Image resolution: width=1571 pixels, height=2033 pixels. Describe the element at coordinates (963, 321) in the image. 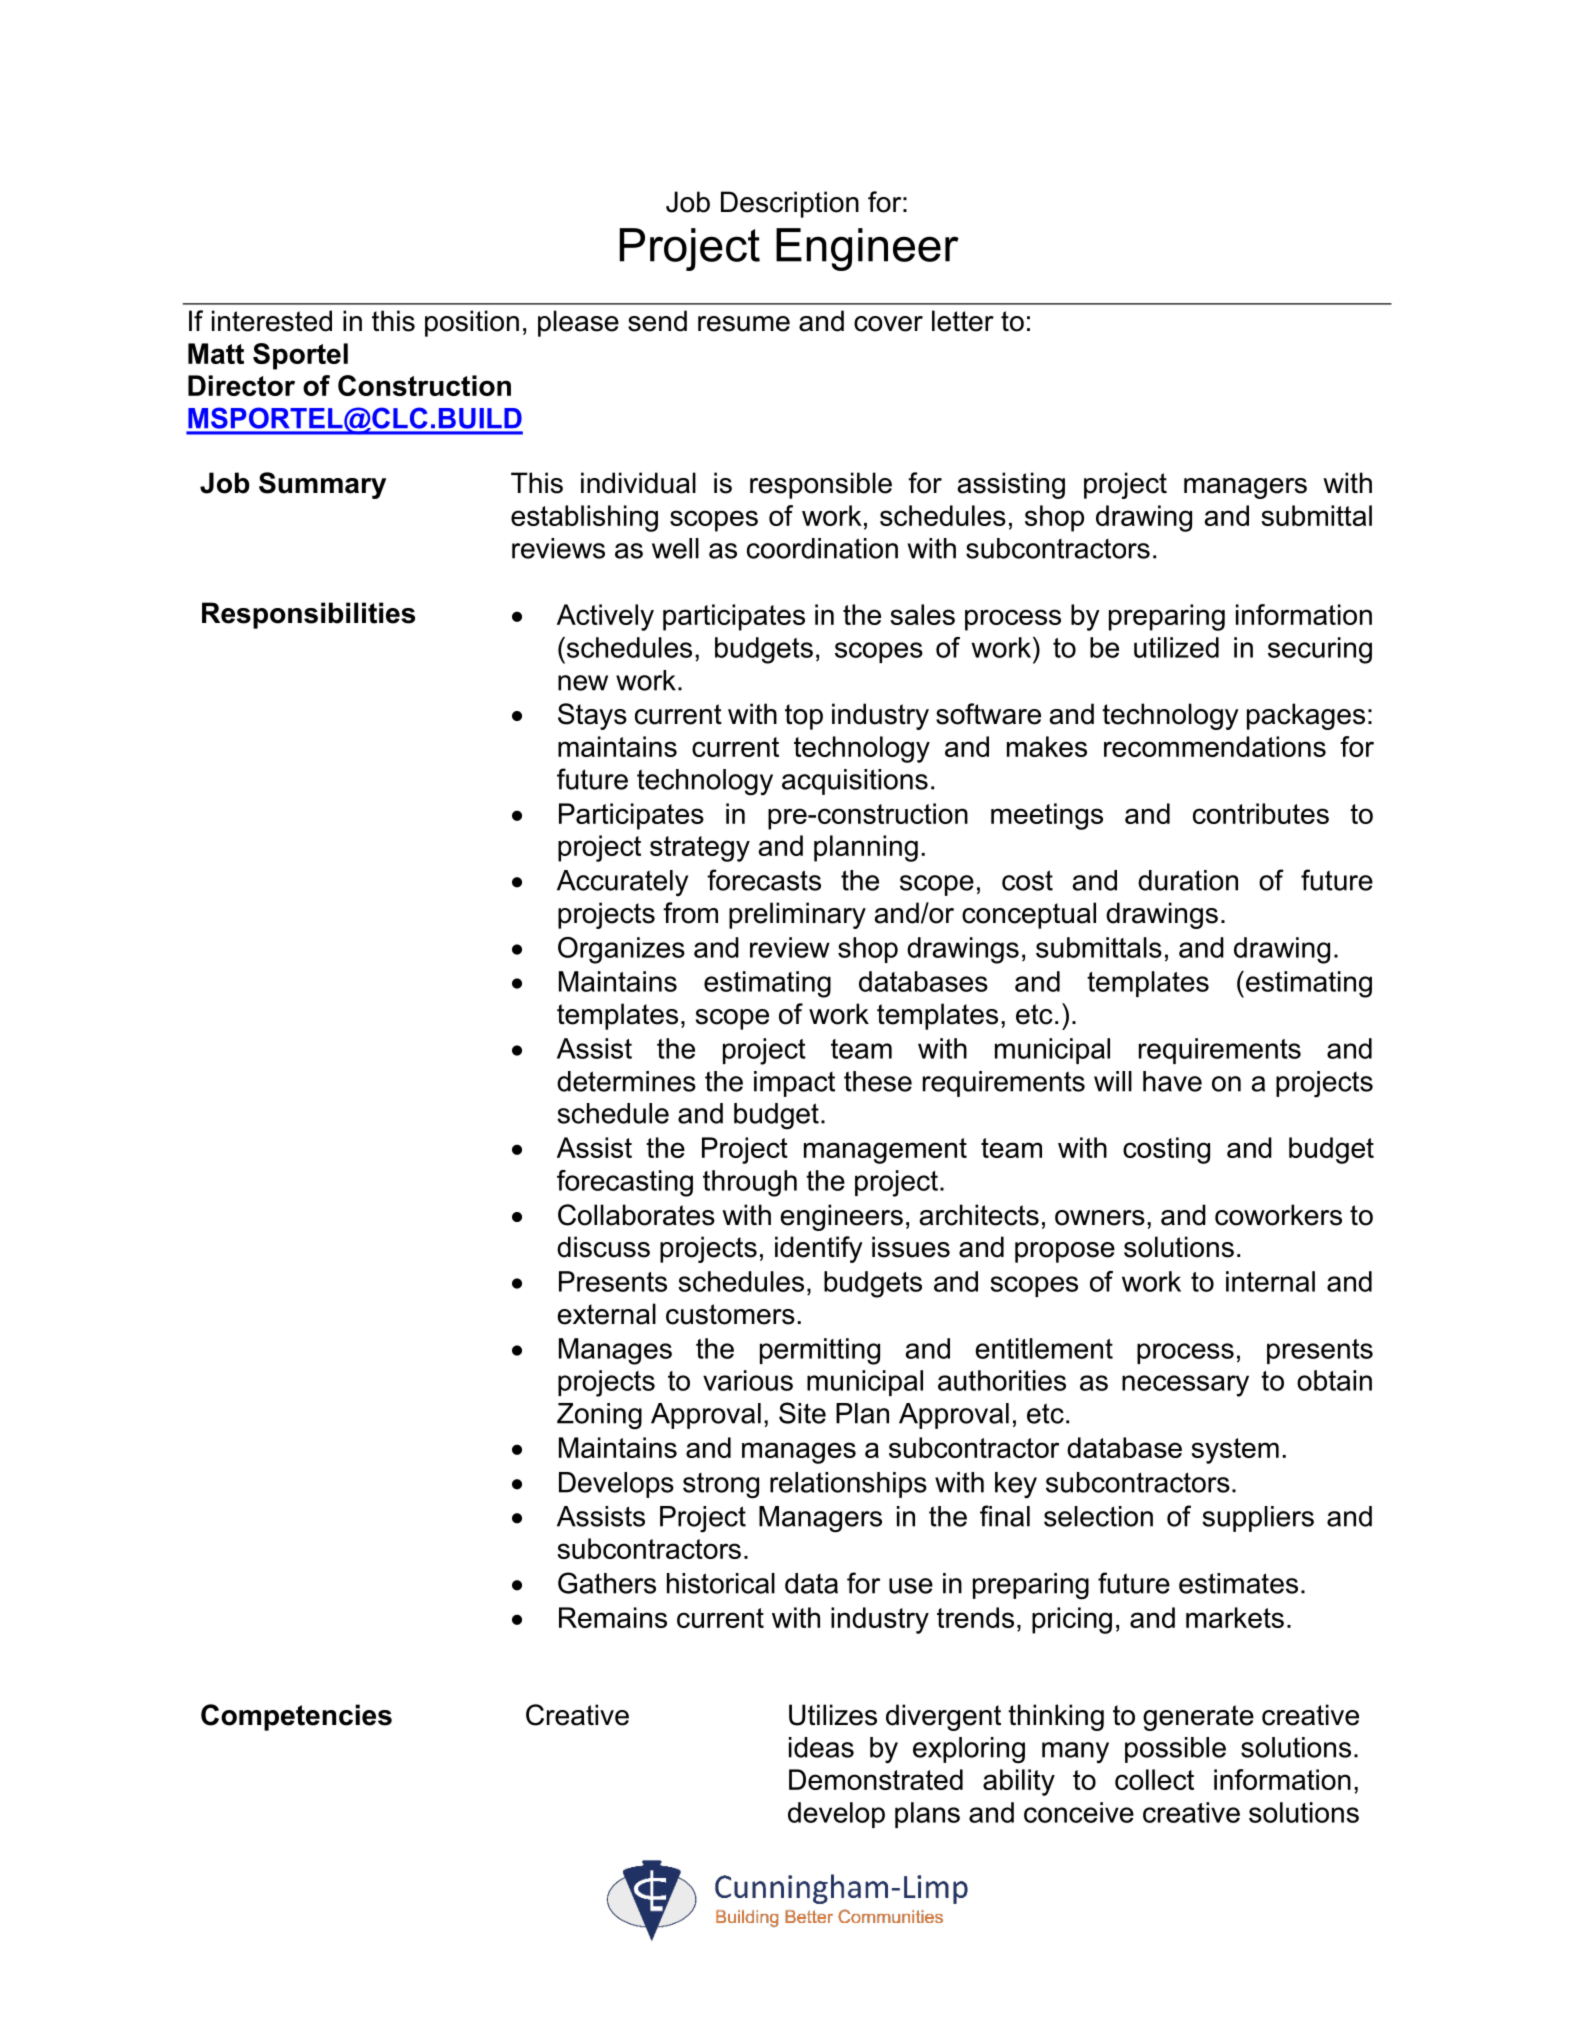

I see `letter` at that location.
